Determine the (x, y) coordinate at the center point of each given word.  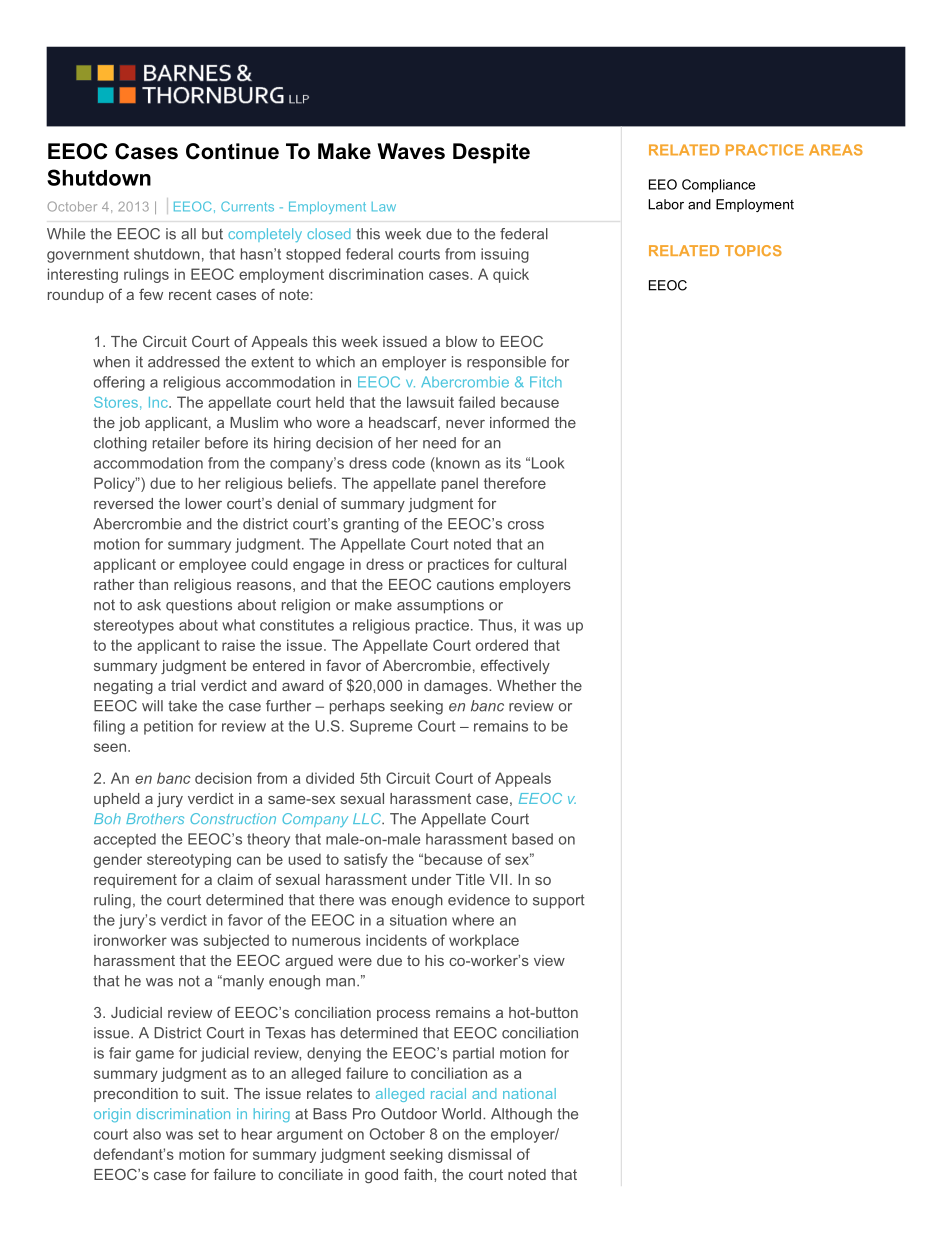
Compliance (718, 186)
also (147, 1134)
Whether (526, 685)
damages (457, 687)
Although (521, 1115)
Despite (491, 153)
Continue (232, 151)
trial (183, 685)
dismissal (479, 1154)
